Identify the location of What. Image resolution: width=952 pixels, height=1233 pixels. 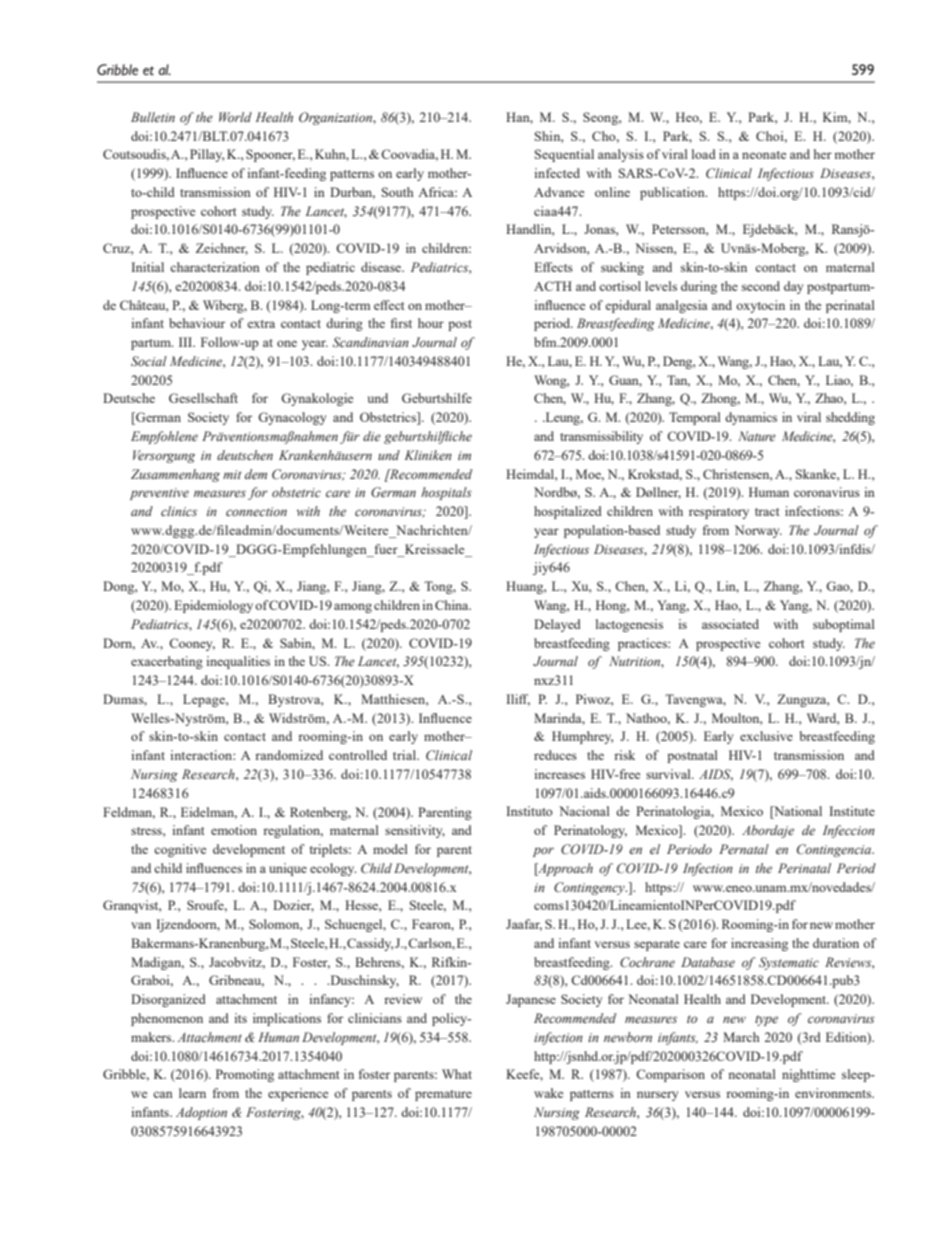
(457, 1074).
